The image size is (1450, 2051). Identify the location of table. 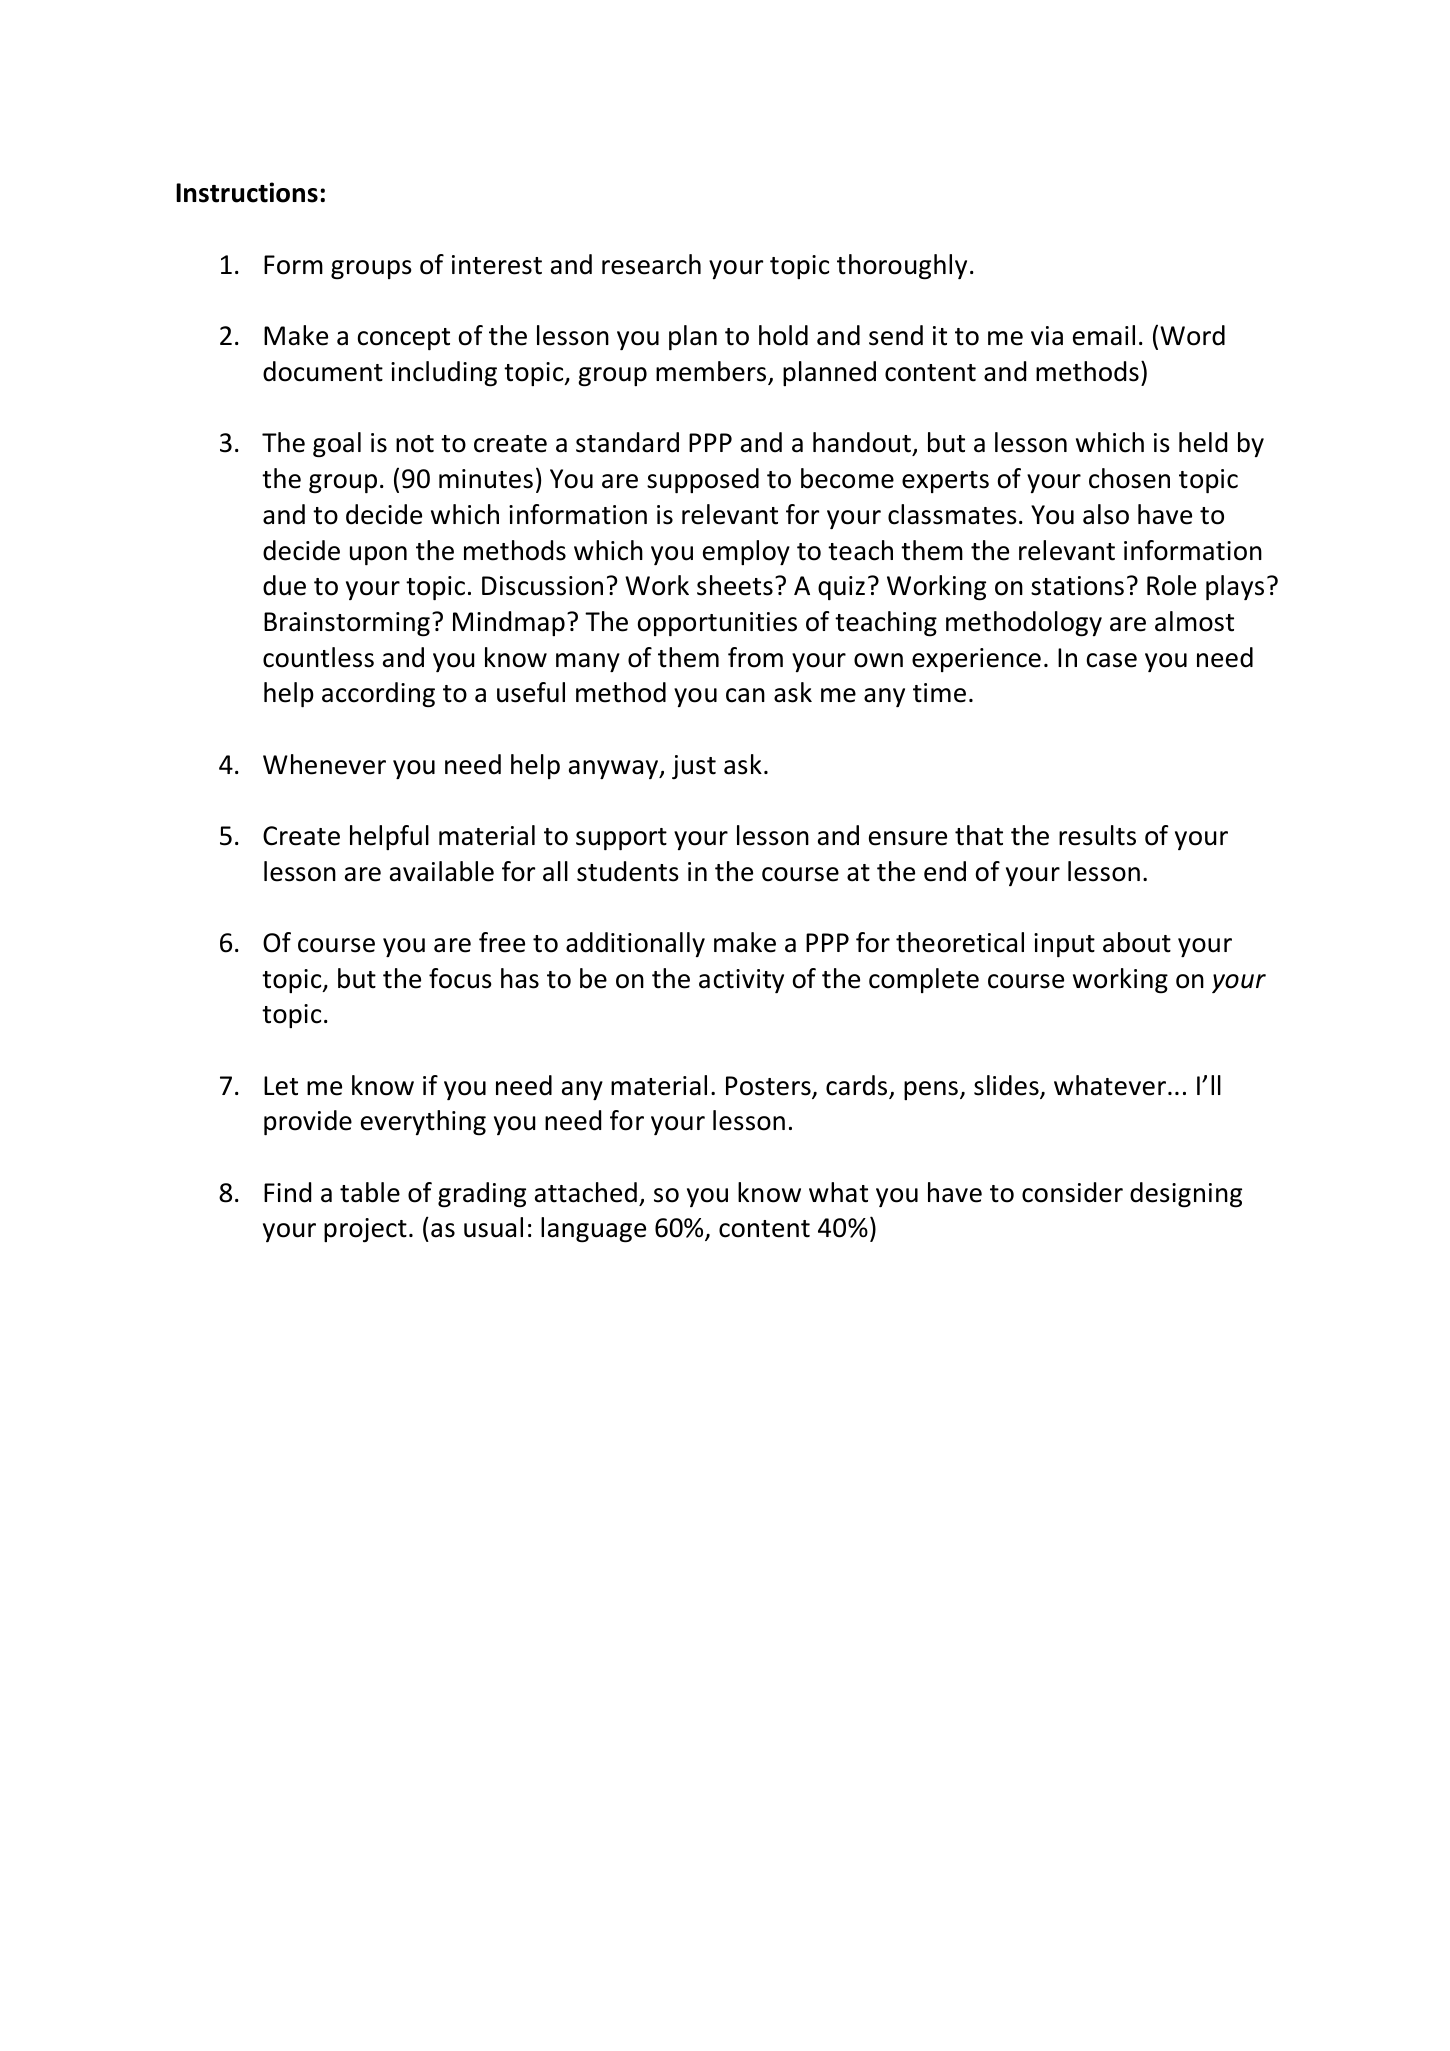
(370, 1192).
